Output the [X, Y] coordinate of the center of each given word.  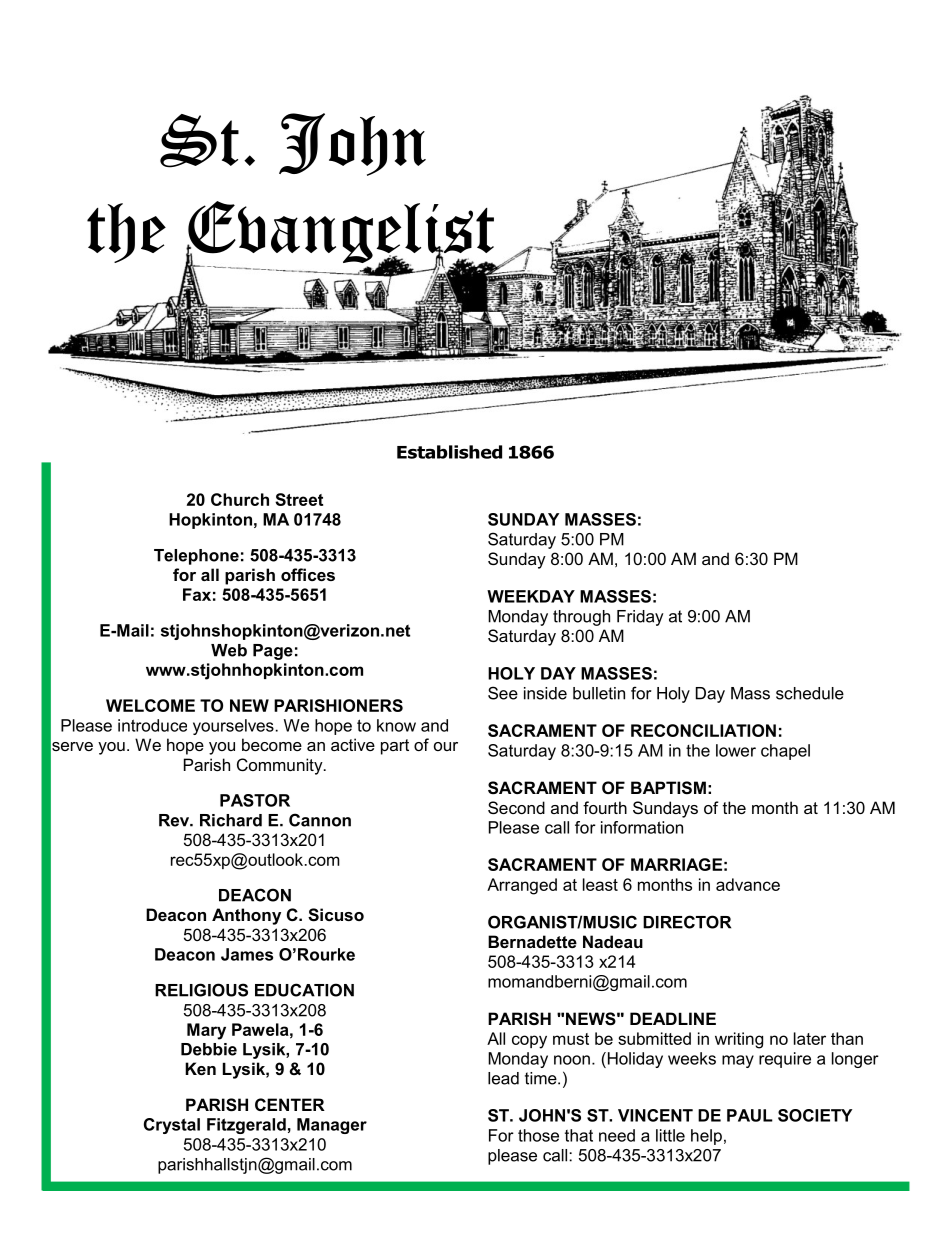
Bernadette [532, 941]
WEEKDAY [531, 596]
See [503, 693]
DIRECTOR [687, 922]
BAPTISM [668, 788]
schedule [810, 693]
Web [229, 650]
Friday [640, 618]
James [247, 954]
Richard [231, 820]
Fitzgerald [246, 1126]
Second [516, 807]
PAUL [750, 1115]
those [538, 1135]
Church [240, 499]
